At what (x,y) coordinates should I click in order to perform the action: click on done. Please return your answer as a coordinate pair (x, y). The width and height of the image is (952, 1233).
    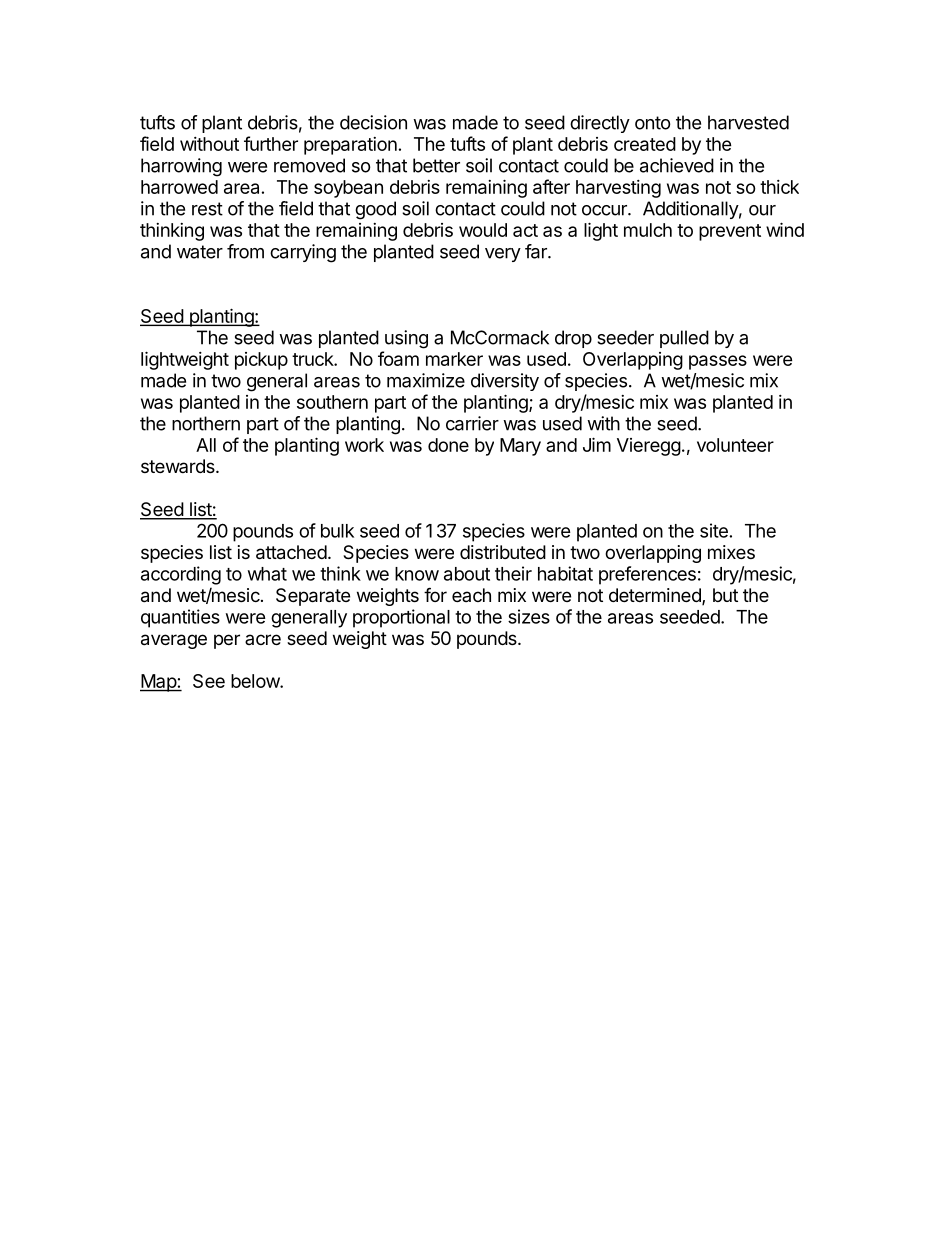
    Looking at the image, I should click on (448, 445).
